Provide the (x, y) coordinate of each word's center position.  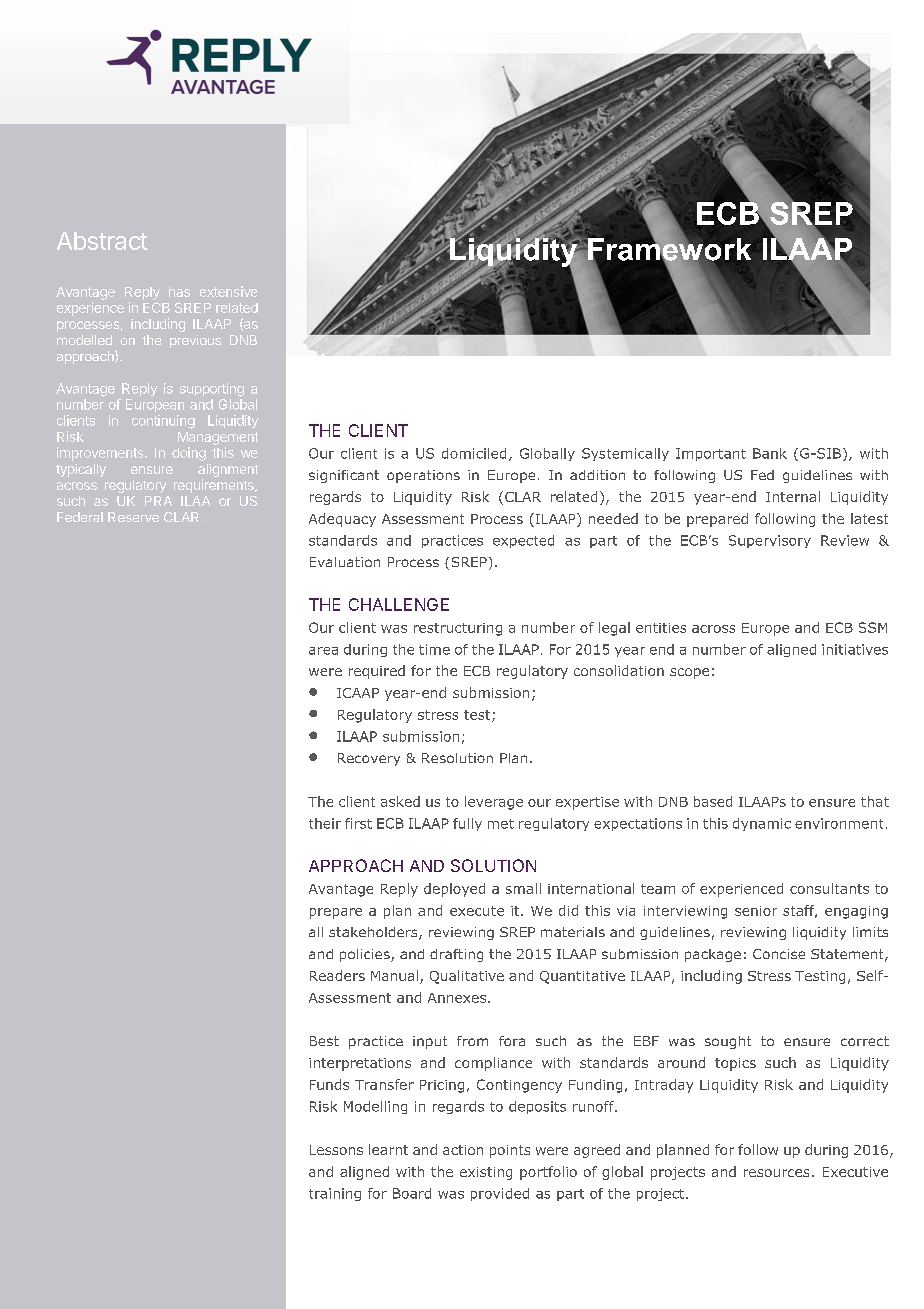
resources (776, 1173)
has (179, 292)
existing (486, 1173)
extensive (228, 291)
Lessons (336, 1150)
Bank (770, 453)
